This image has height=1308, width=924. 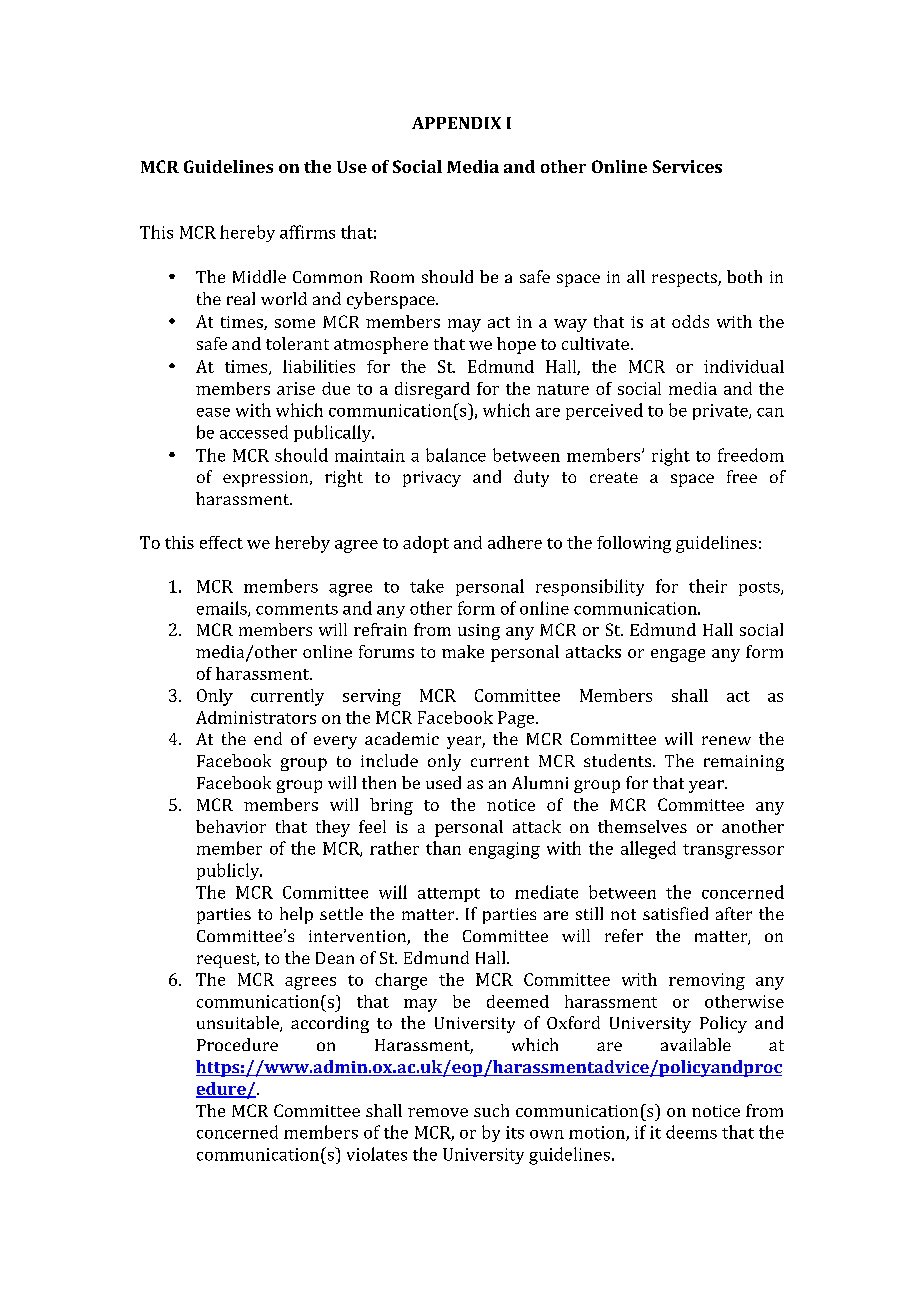 What do you see at coordinates (296, 388) in the image?
I see `arise` at bounding box center [296, 388].
